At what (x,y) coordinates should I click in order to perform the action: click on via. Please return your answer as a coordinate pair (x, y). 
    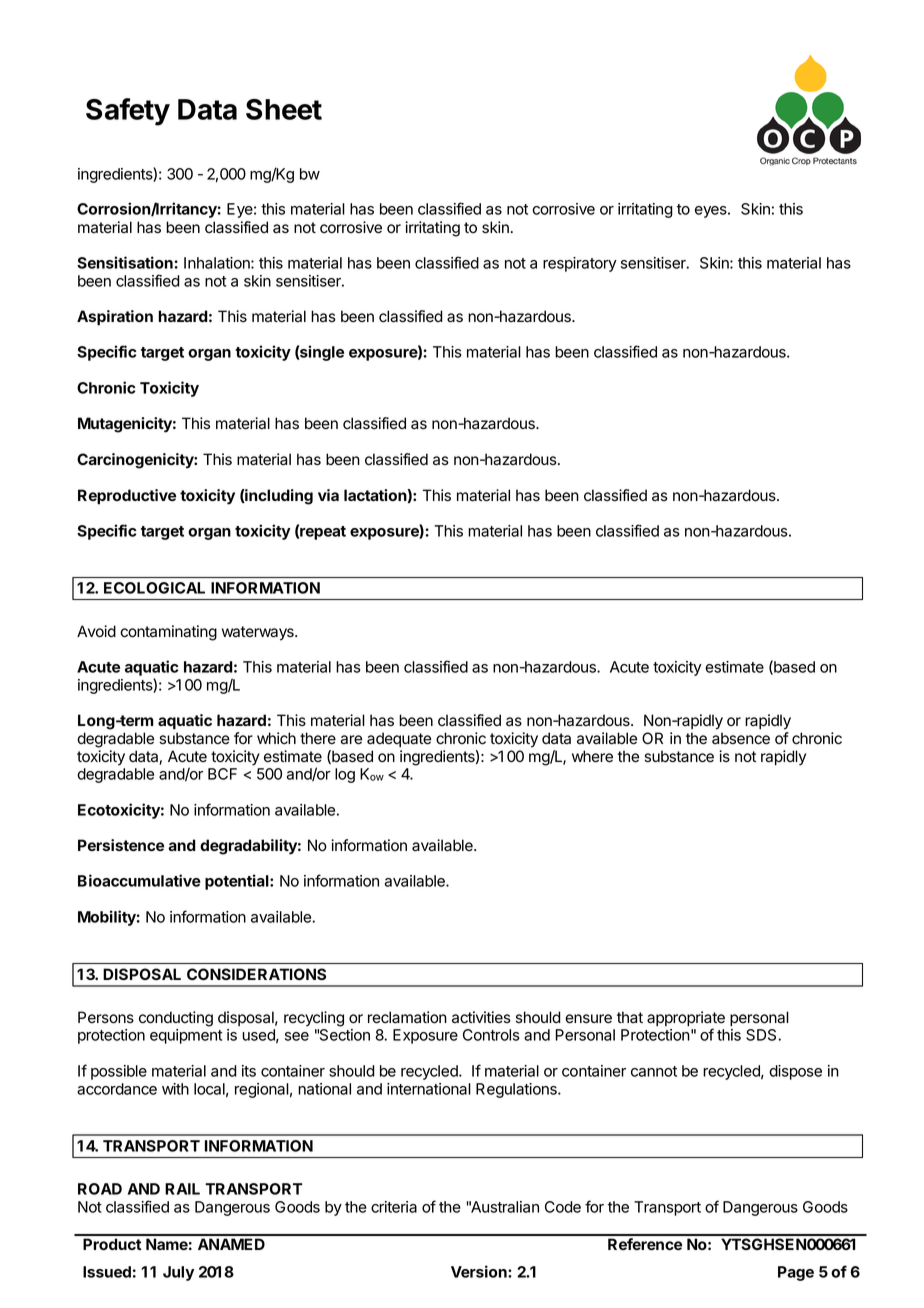
    Looking at the image, I should click on (328, 495).
